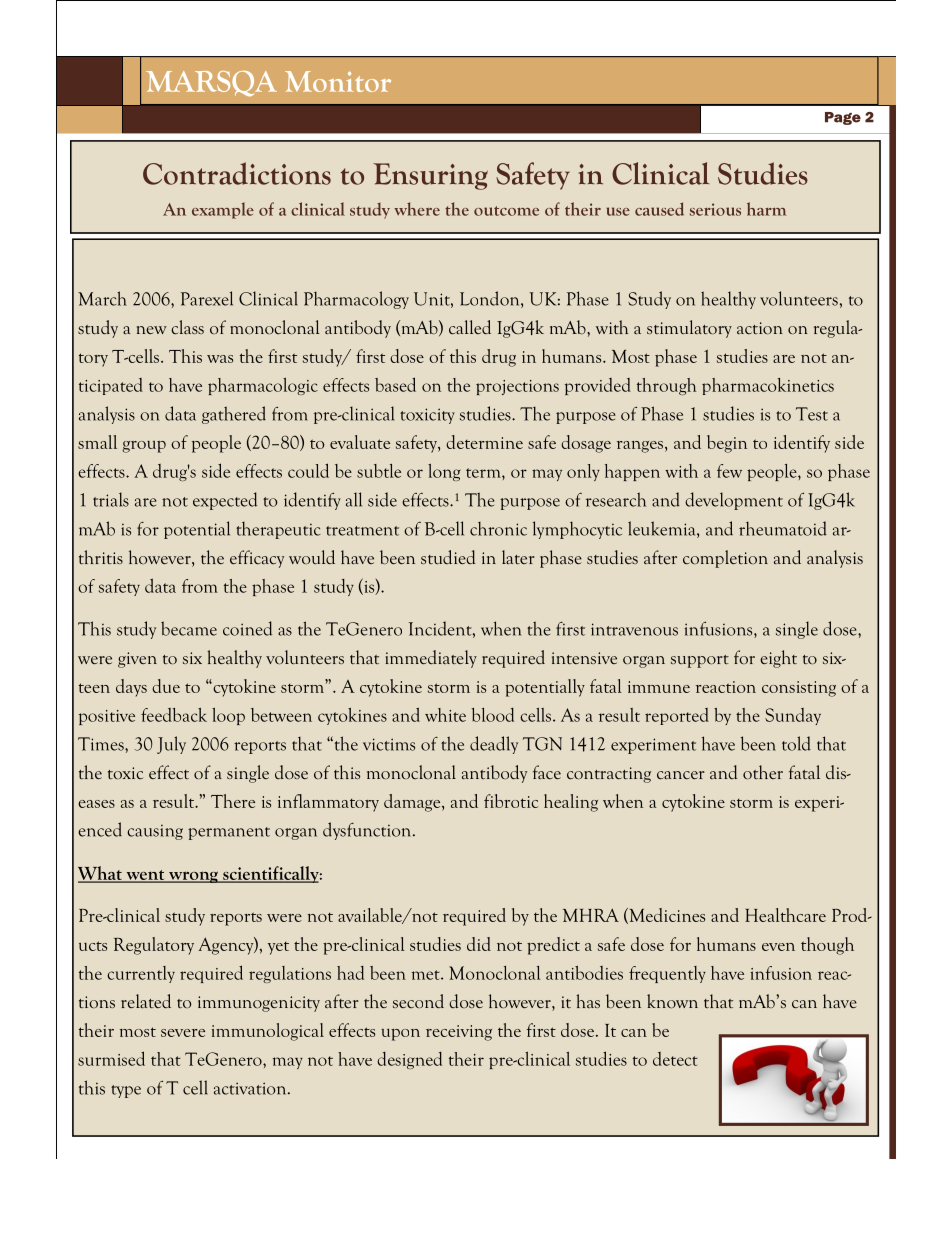  I want to click on due, so click(166, 686).
